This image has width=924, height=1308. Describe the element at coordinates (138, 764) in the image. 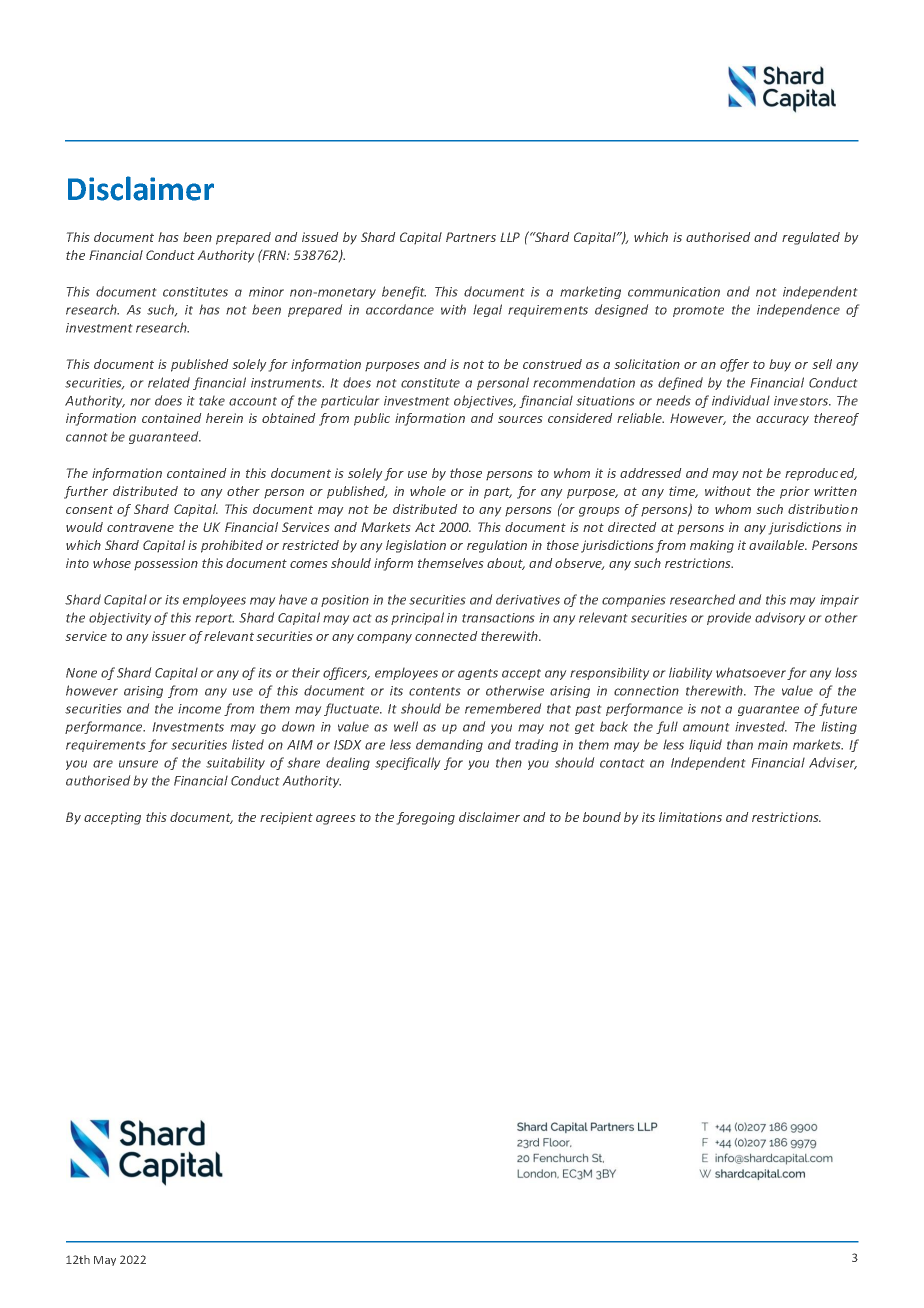

I see `unsure` at that location.
